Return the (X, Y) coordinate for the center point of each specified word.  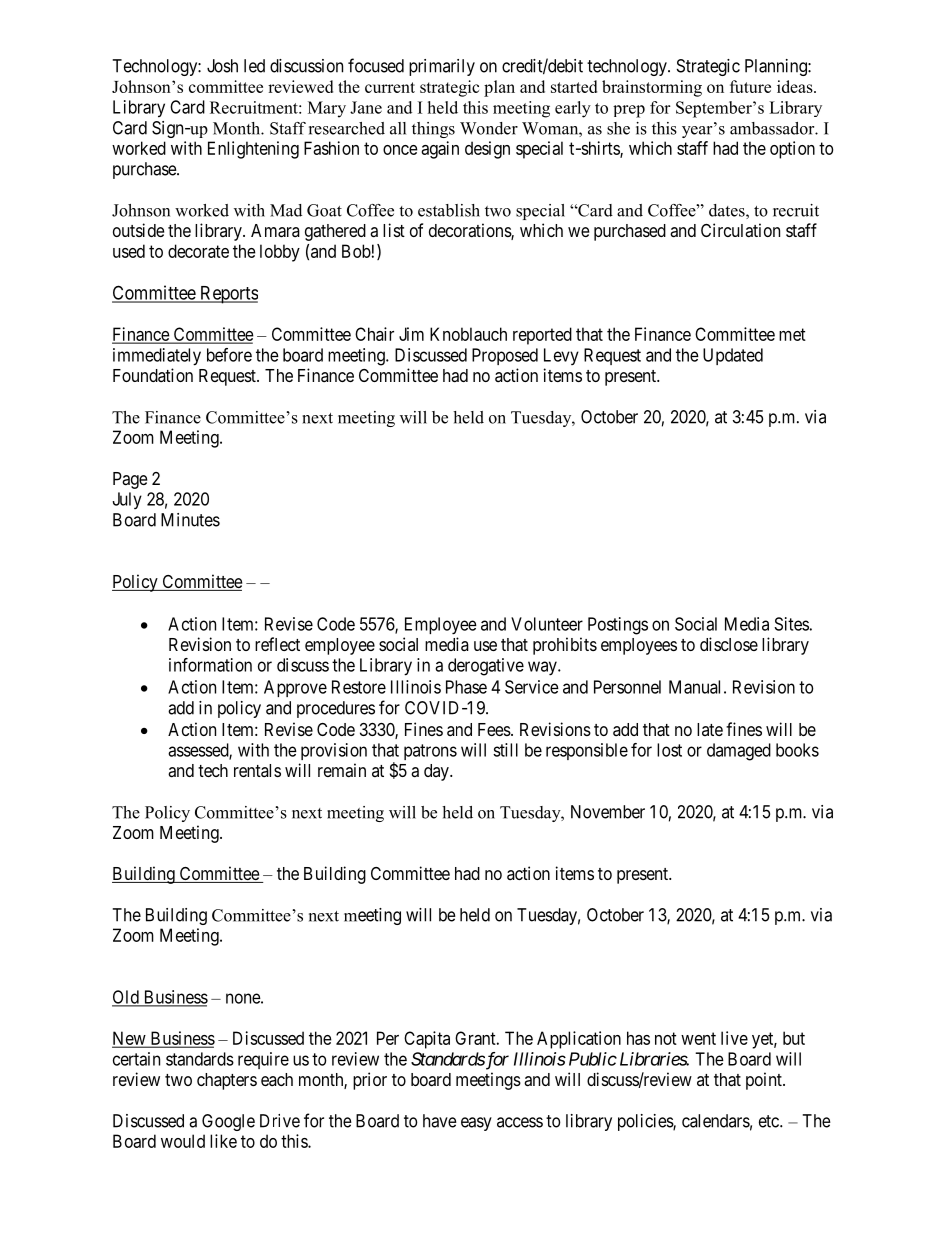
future (750, 86)
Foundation (153, 375)
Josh (222, 66)
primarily (442, 67)
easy (476, 1124)
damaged (739, 752)
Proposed (505, 356)
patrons (430, 752)
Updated (733, 356)
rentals (257, 770)
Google (228, 1122)
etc (770, 1121)
